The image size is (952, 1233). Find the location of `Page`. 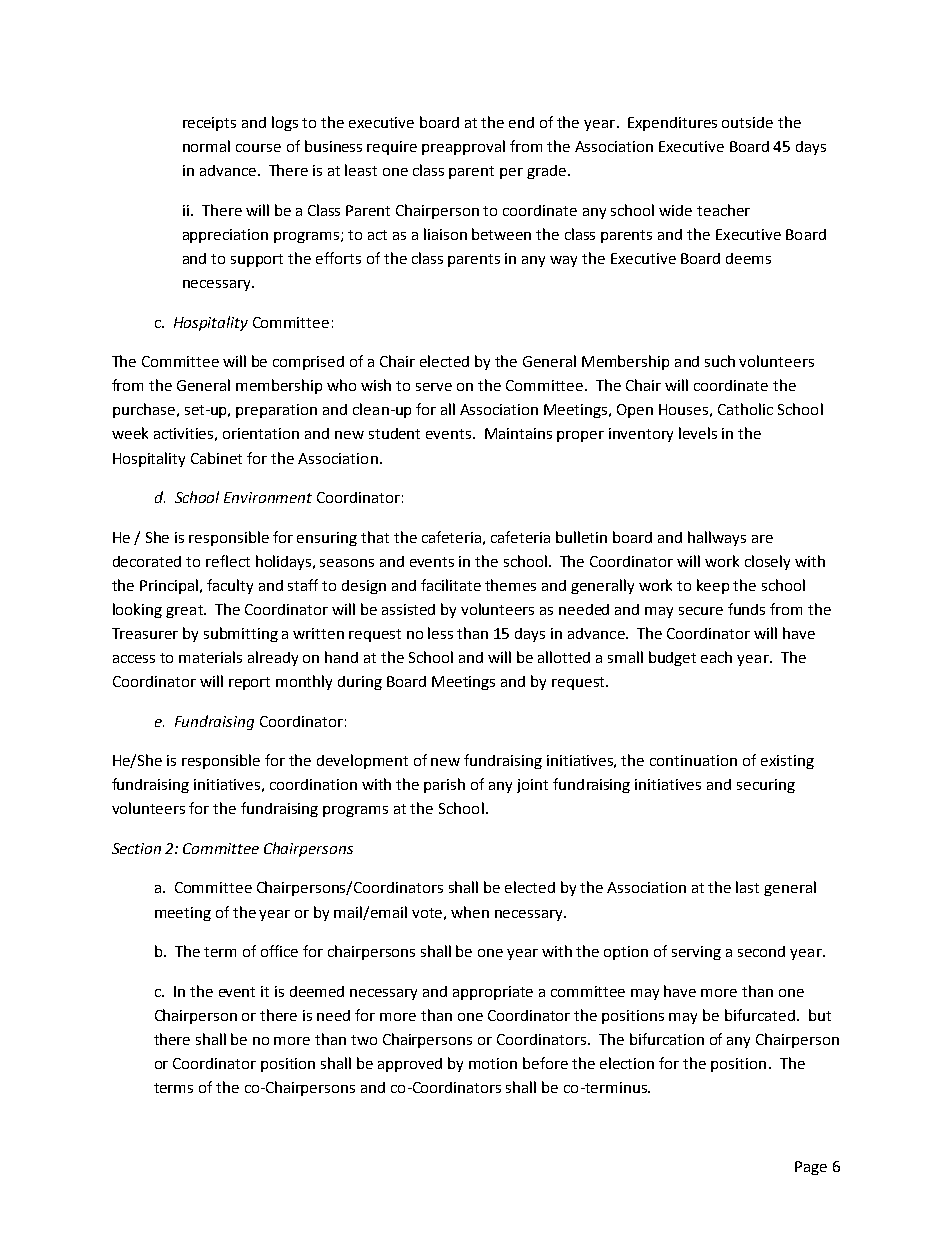

Page is located at coordinates (811, 1168).
